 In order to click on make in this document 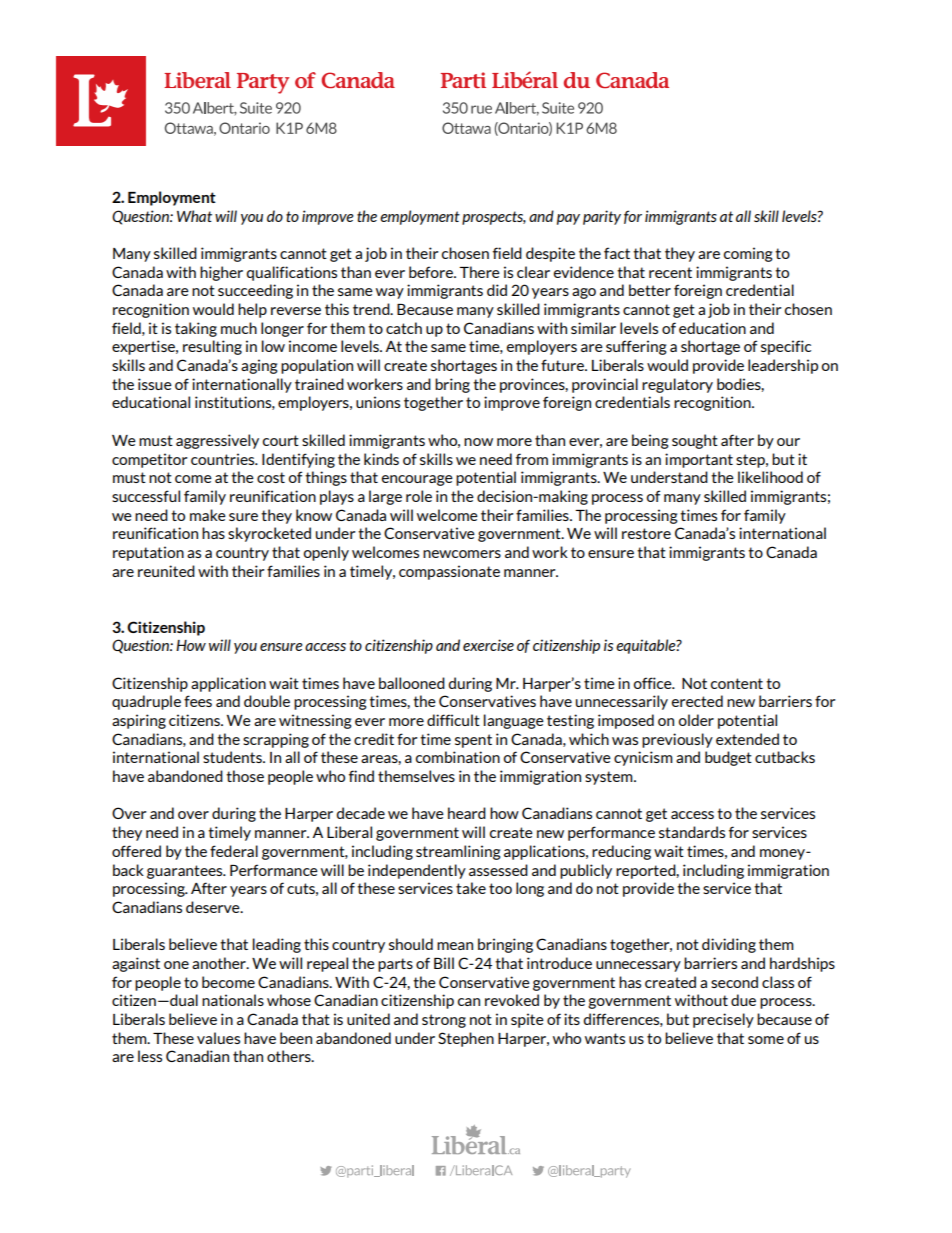, I will do `click(208, 515)`.
